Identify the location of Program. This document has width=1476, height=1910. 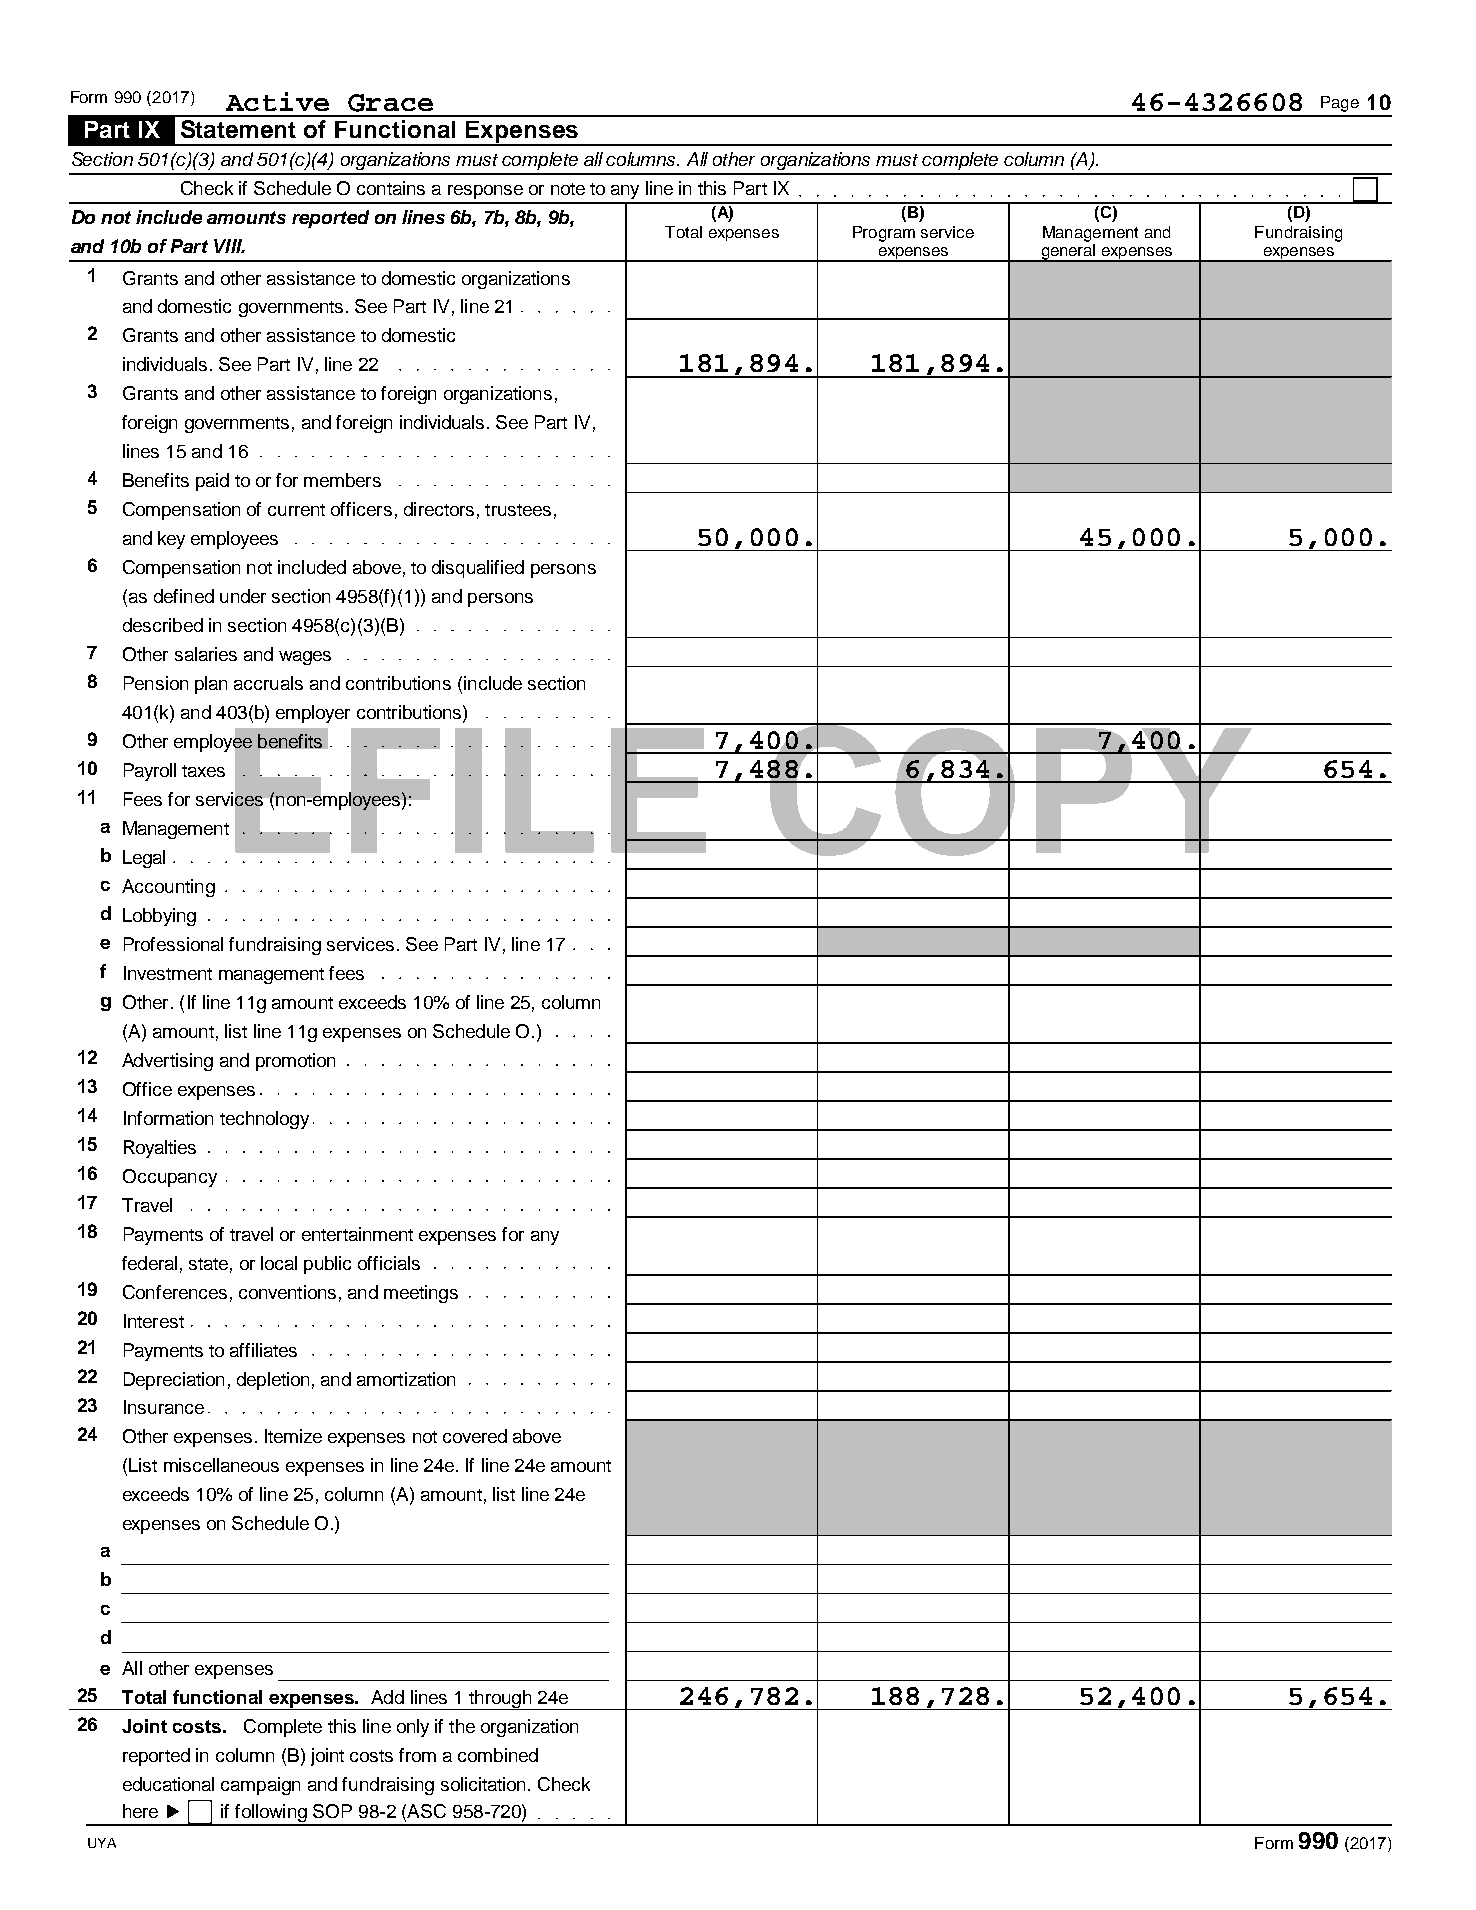
(884, 234).
